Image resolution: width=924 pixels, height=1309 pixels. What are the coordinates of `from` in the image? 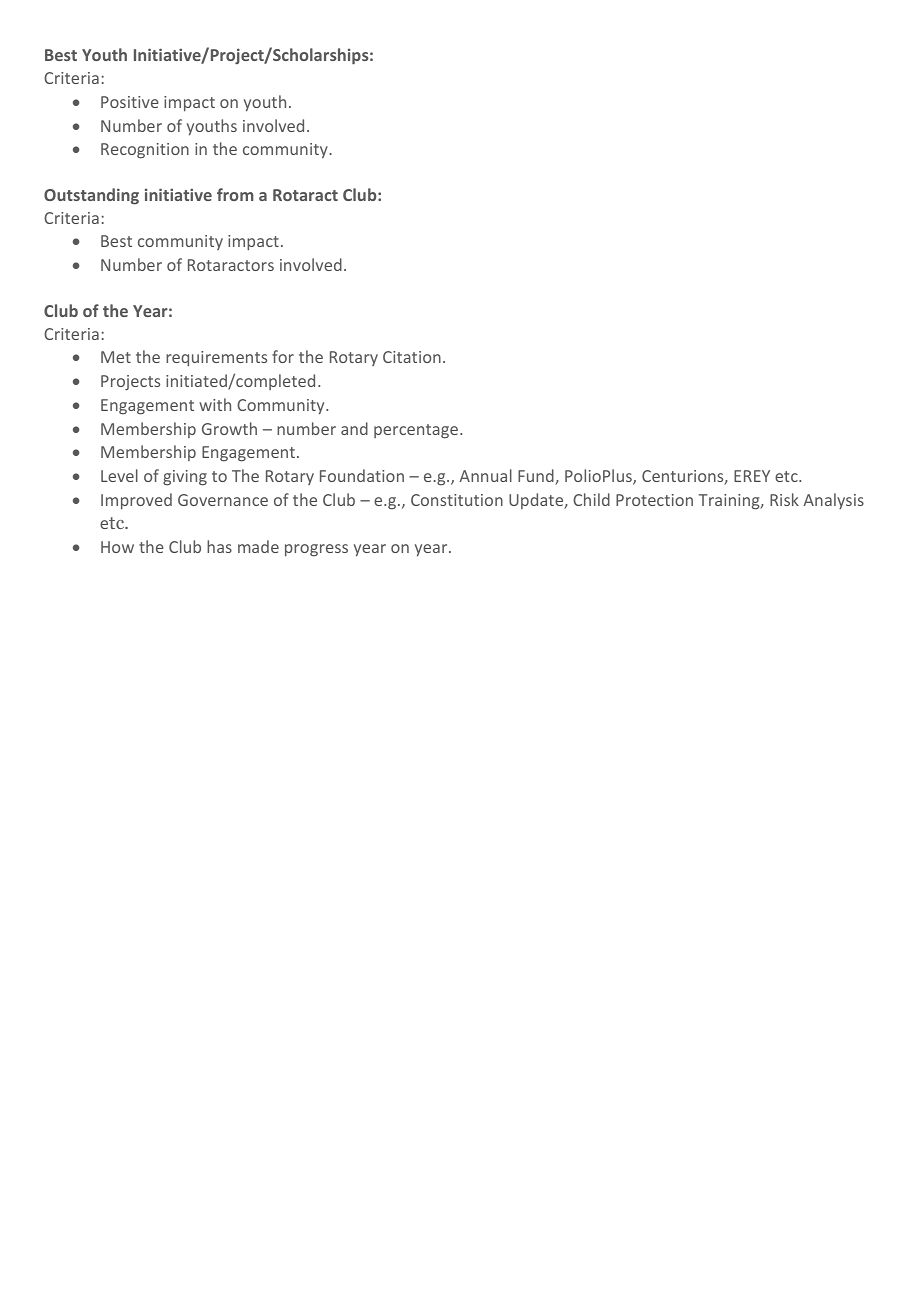 It's located at (235, 194).
